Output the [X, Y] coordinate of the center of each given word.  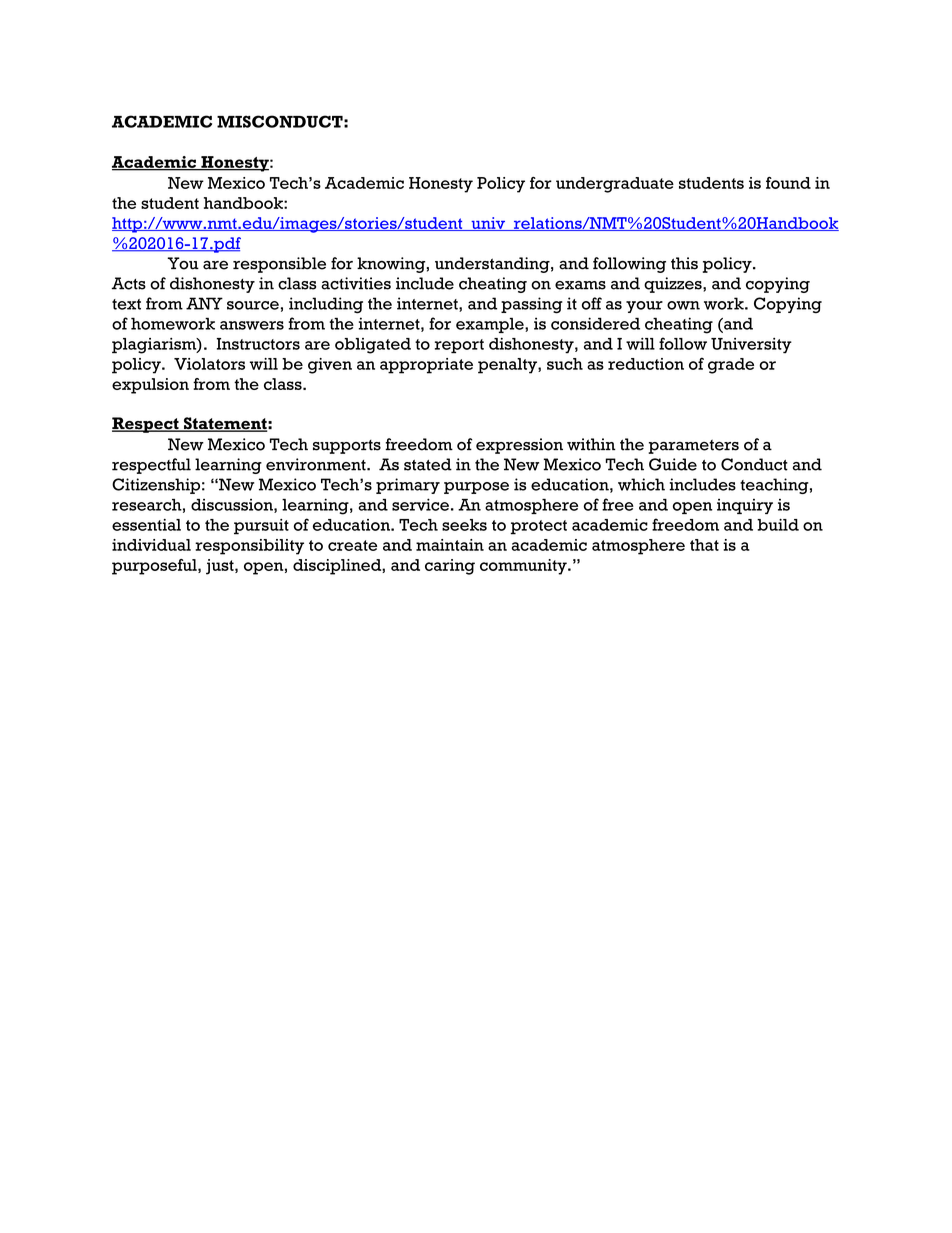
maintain [450, 545]
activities [356, 283]
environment [317, 464]
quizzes [674, 285]
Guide [673, 464]
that [704, 545]
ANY [204, 303]
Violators [209, 364]
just [221, 567]
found [788, 183]
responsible [279, 265]
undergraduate [615, 185]
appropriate [426, 366]
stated [428, 464]
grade [731, 366]
